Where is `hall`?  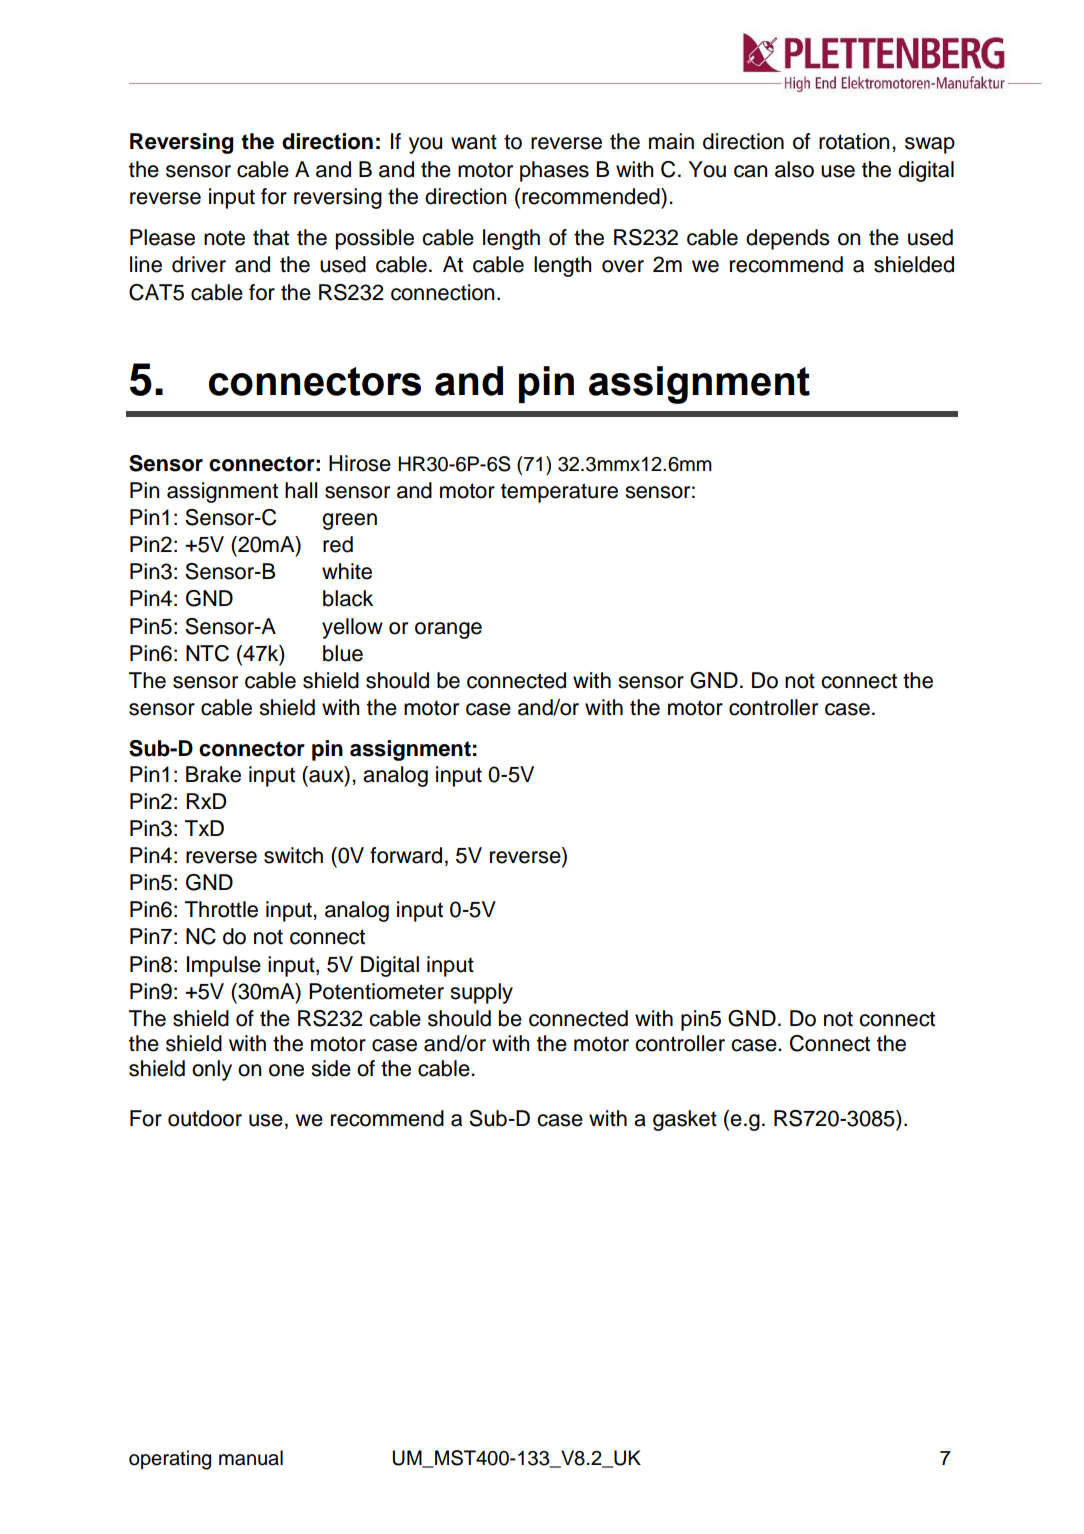 hall is located at coordinates (301, 490).
